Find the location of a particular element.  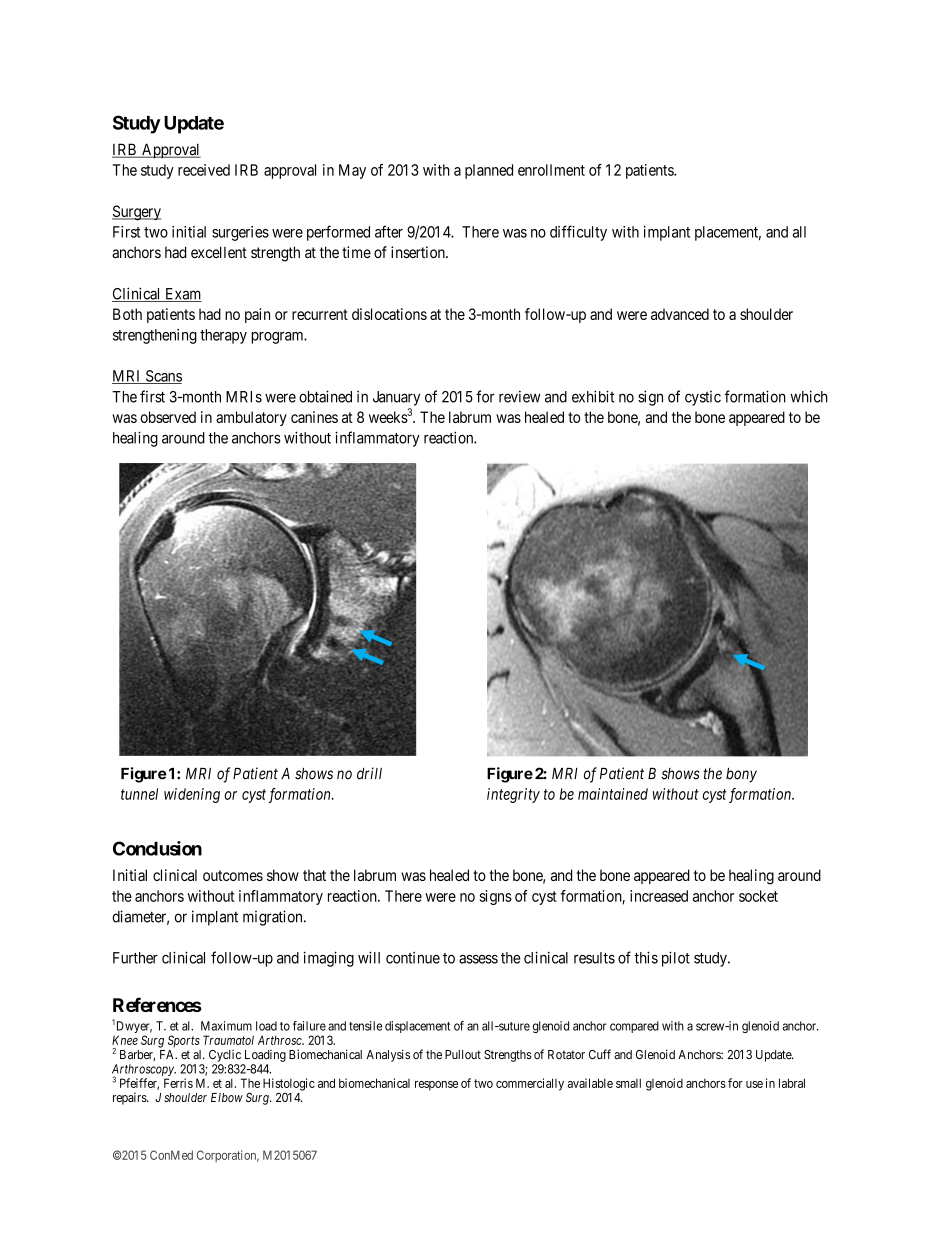

drill is located at coordinates (369, 773).
